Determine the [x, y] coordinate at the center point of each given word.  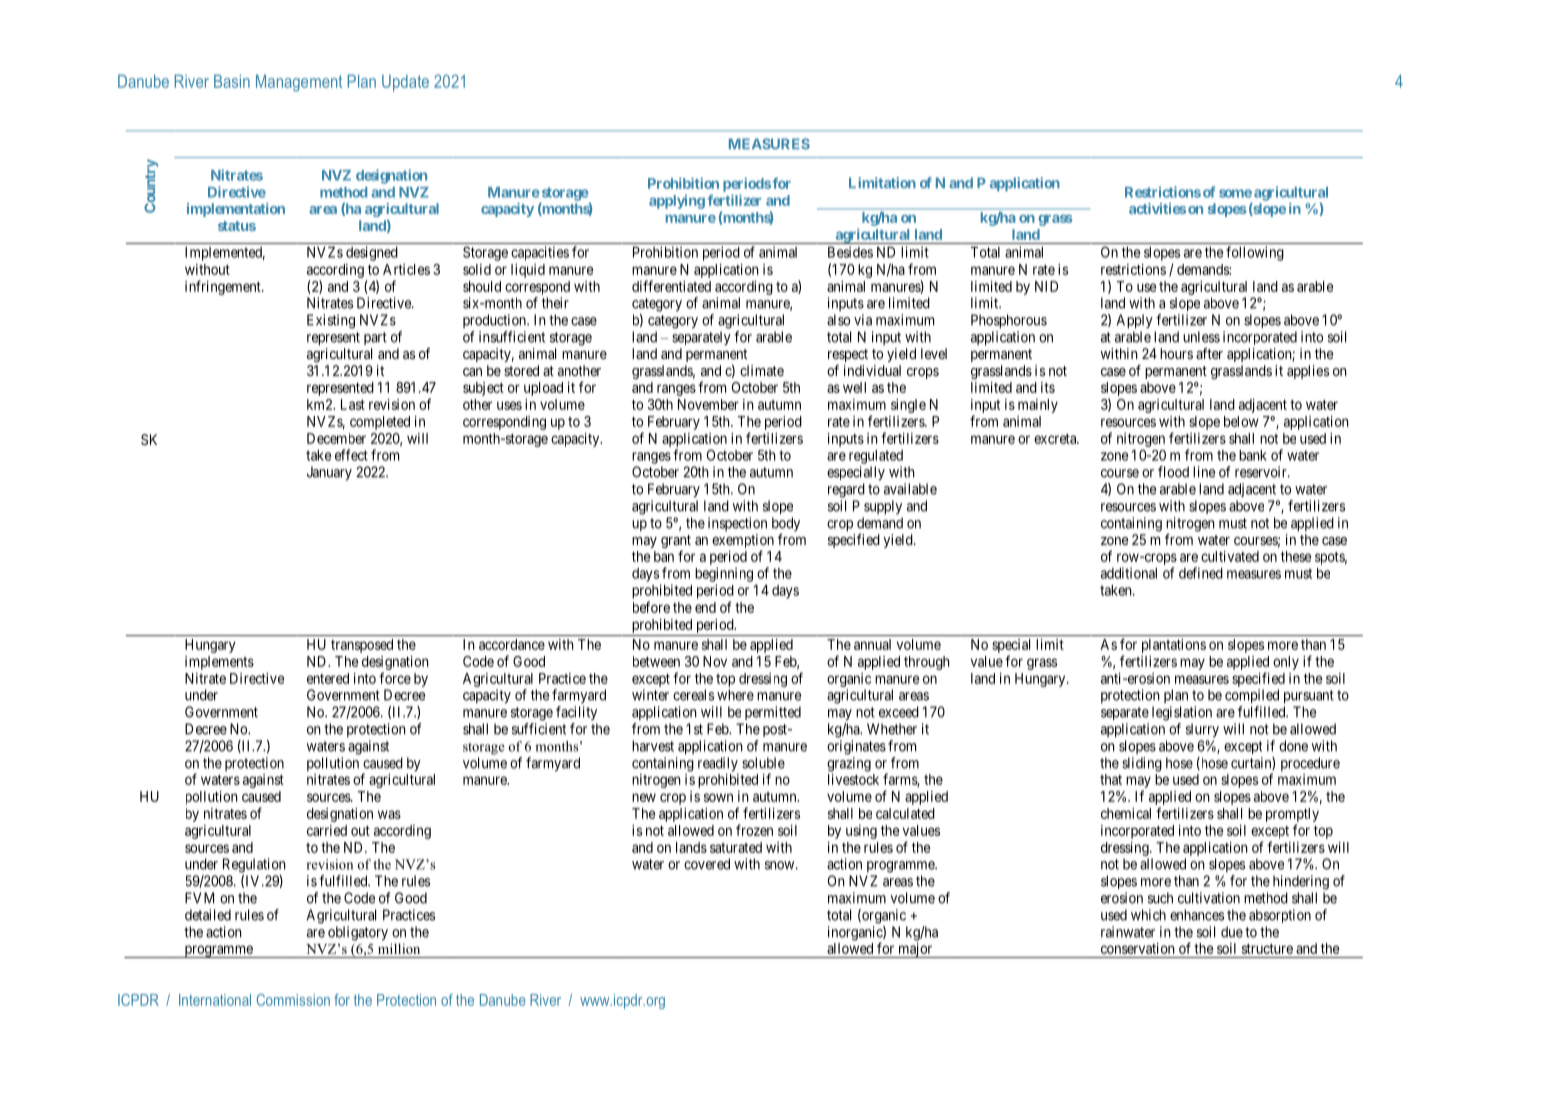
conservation [1138, 948]
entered [328, 678]
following [1255, 253]
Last [353, 404]
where [735, 695]
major [915, 950]
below [1241, 421]
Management [299, 83]
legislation [1182, 713]
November [708, 404]
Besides [850, 252]
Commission [293, 1000]
